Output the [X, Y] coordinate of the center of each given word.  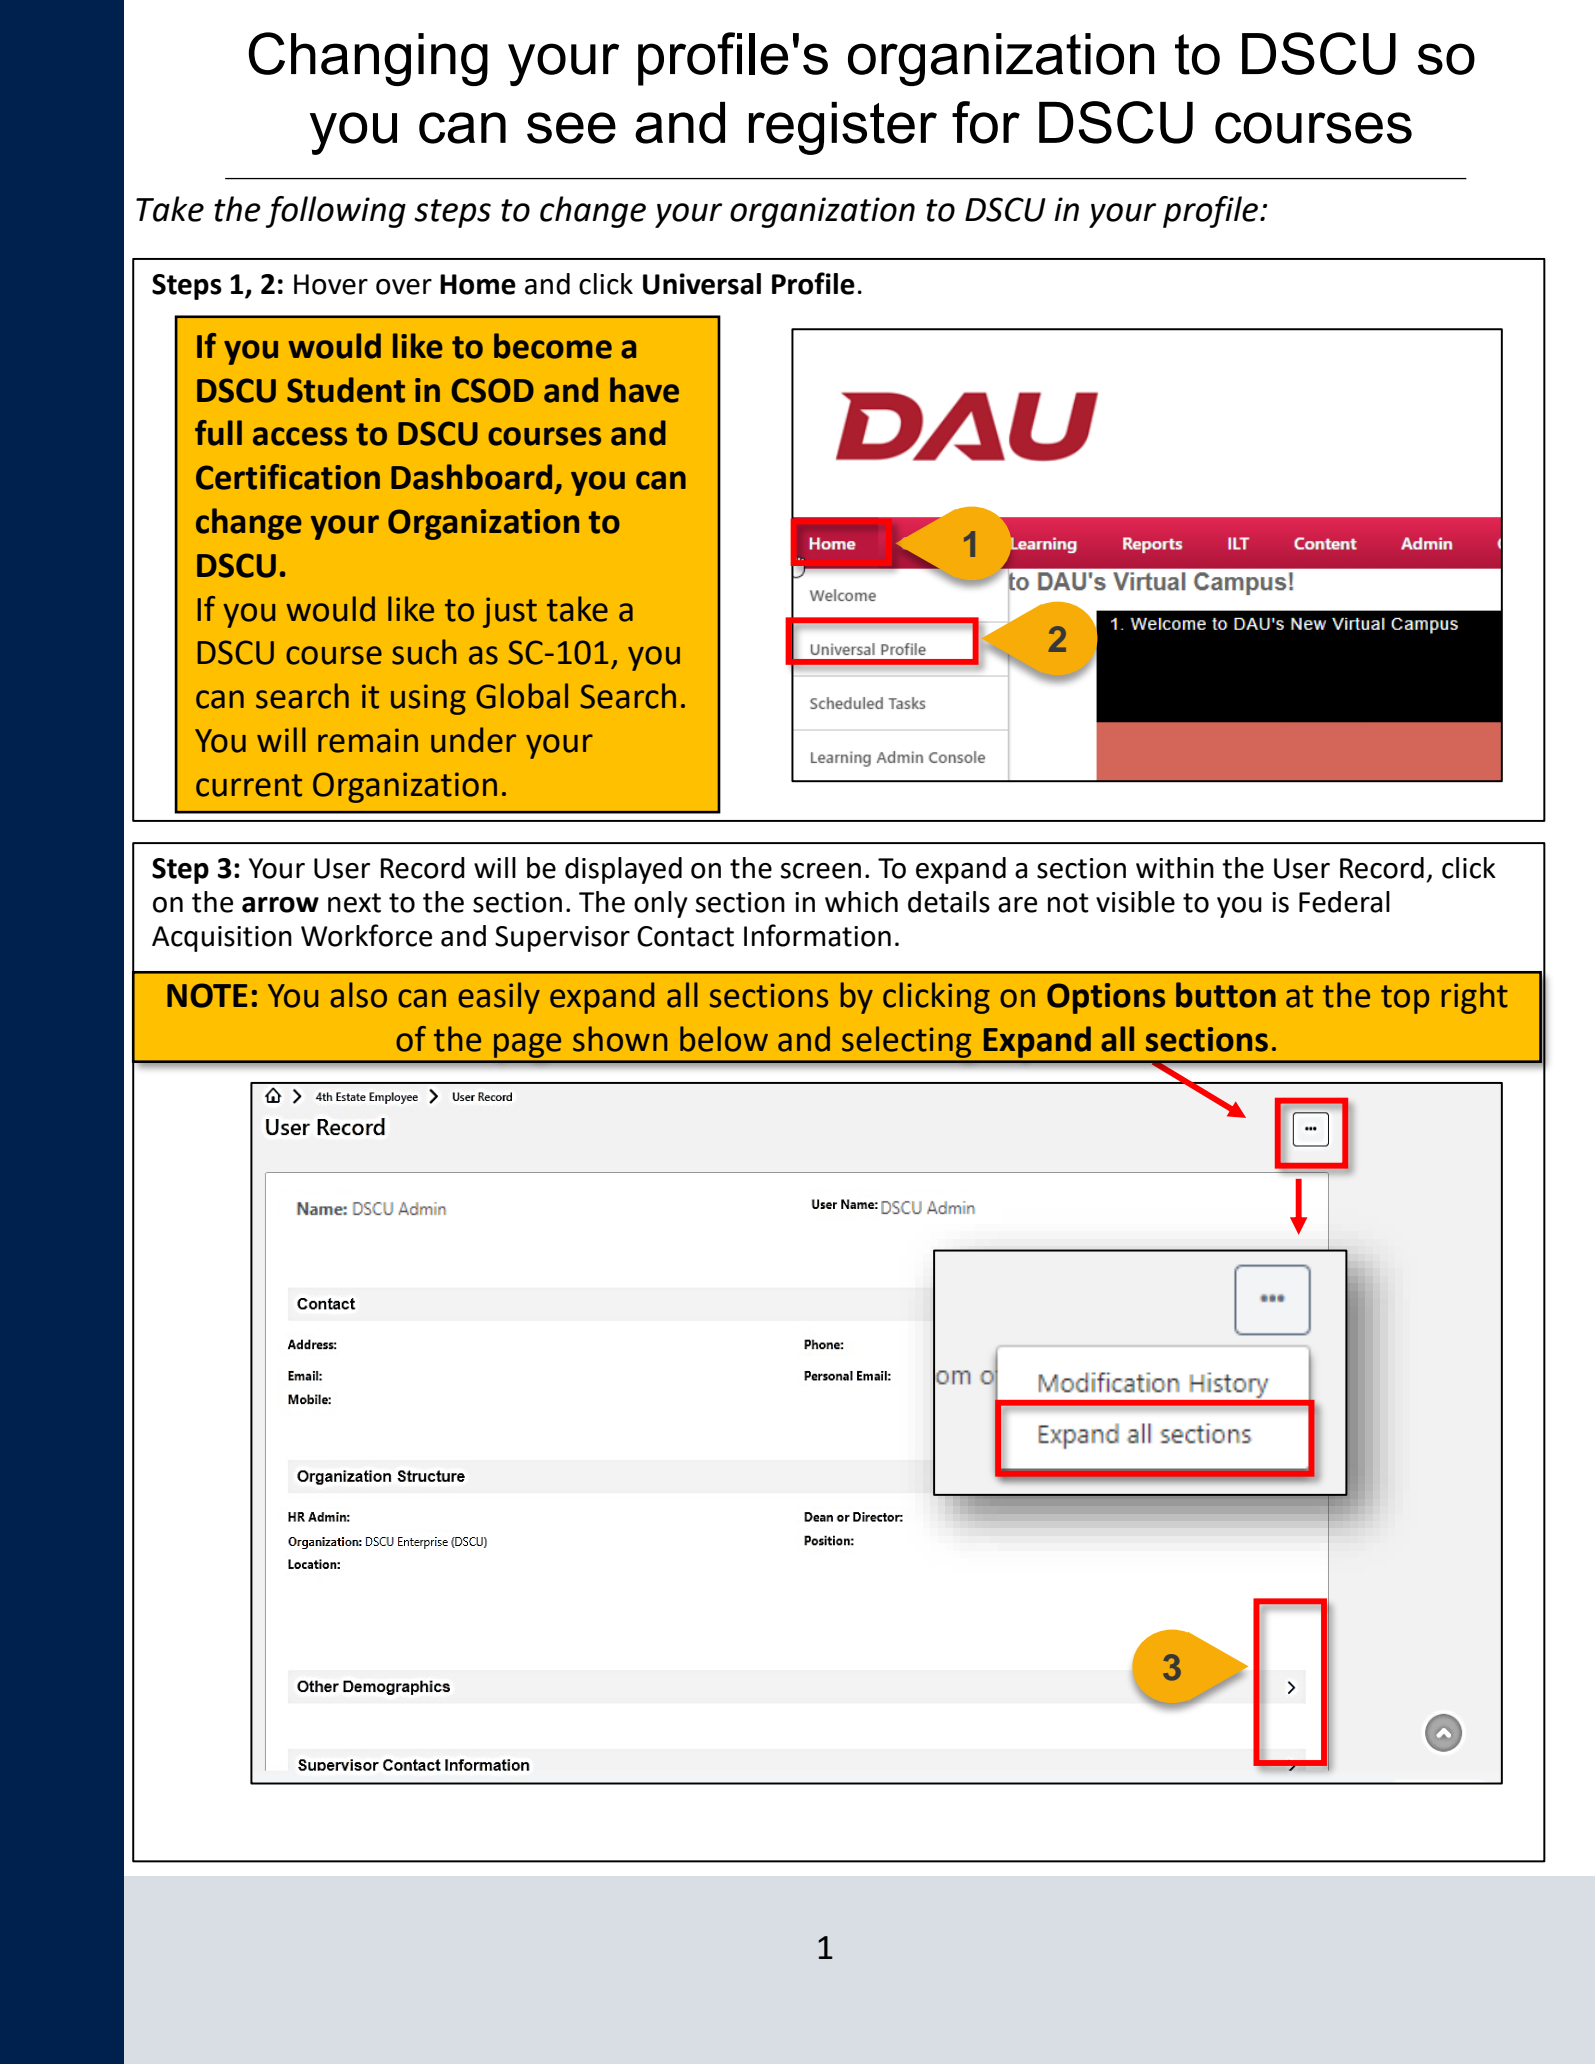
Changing [368, 59]
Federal [1344, 902]
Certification [288, 477]
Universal [702, 284]
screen [821, 871]
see [571, 128]
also [358, 995]
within [1175, 868]
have [644, 390]
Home [478, 284]
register [843, 128]
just [510, 612]
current [249, 785]
